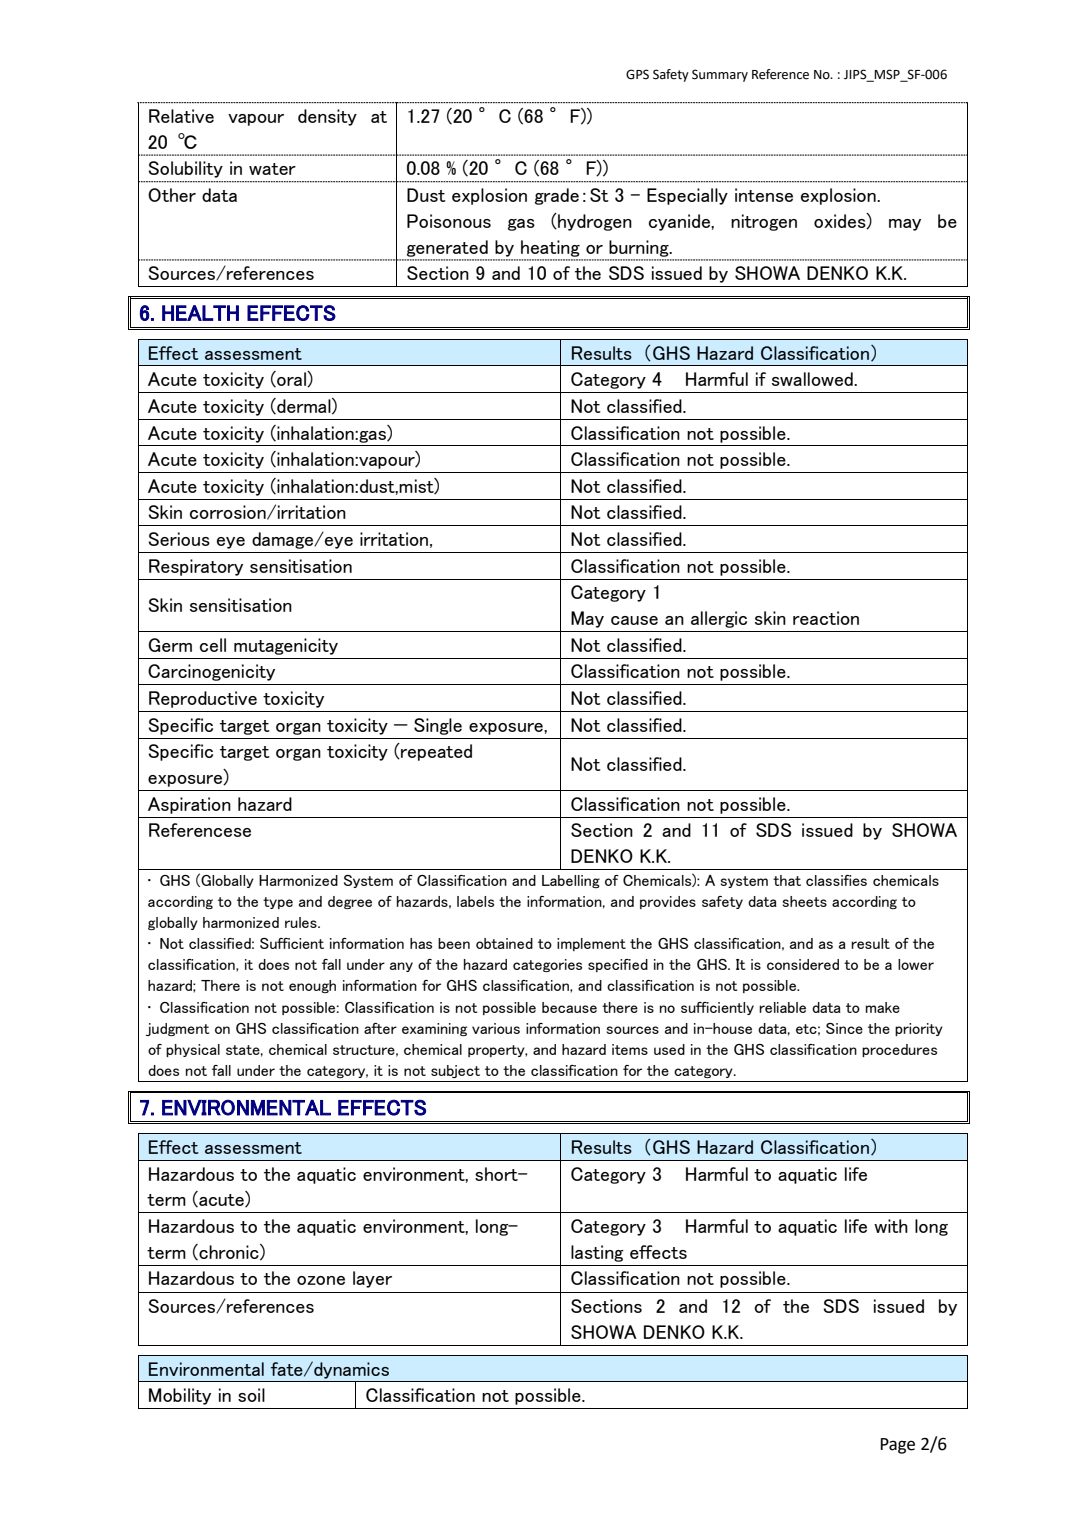 The height and width of the page is (1520, 1075). What do you see at coordinates (272, 169) in the page?
I see `water` at bounding box center [272, 169].
